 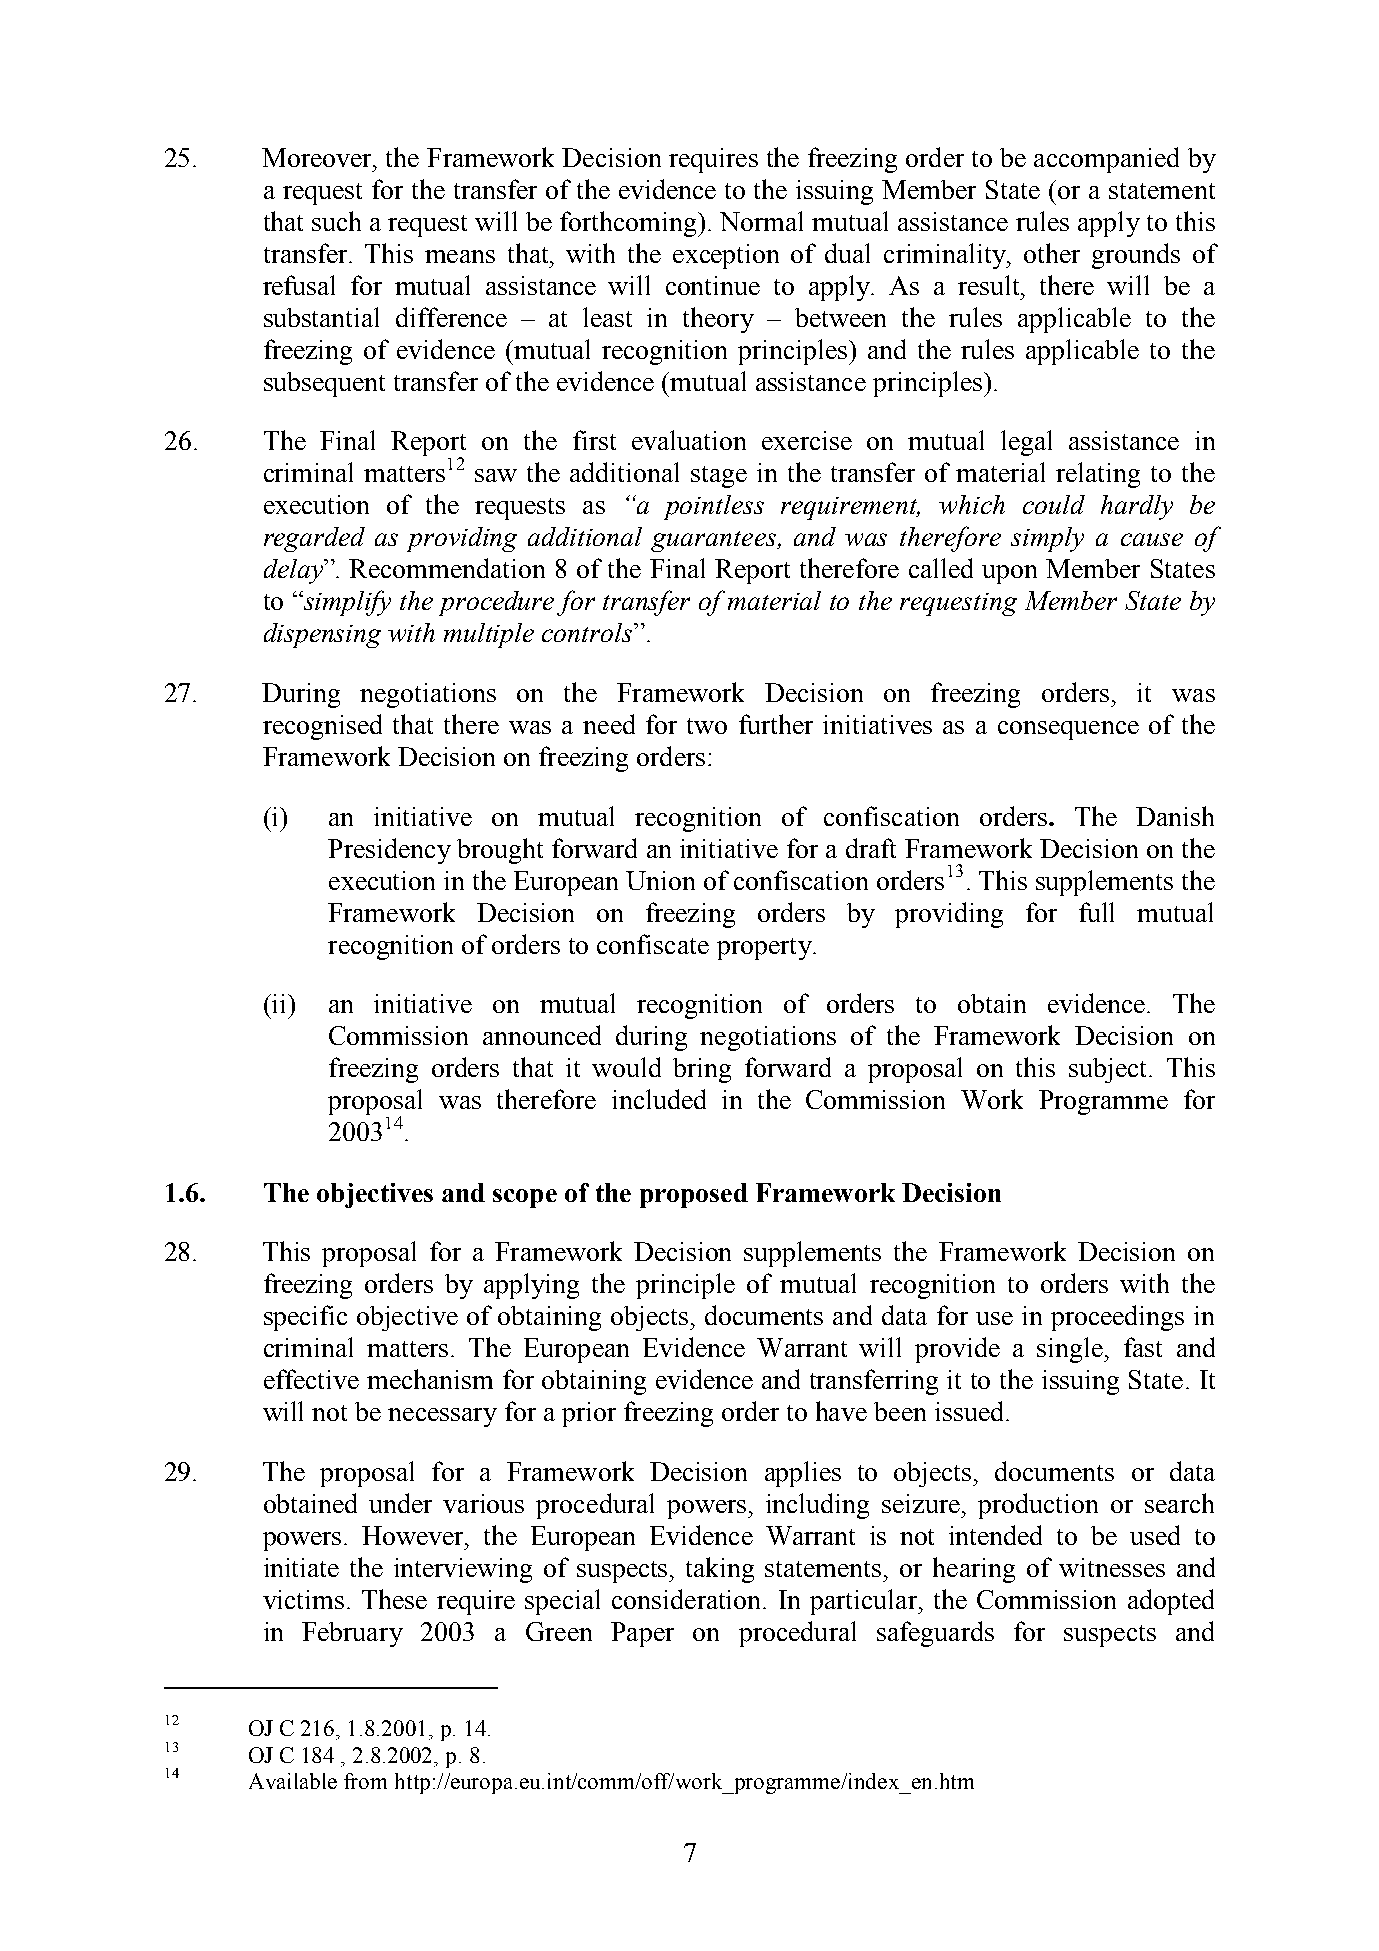 I want to click on Union, so click(x=660, y=880).
